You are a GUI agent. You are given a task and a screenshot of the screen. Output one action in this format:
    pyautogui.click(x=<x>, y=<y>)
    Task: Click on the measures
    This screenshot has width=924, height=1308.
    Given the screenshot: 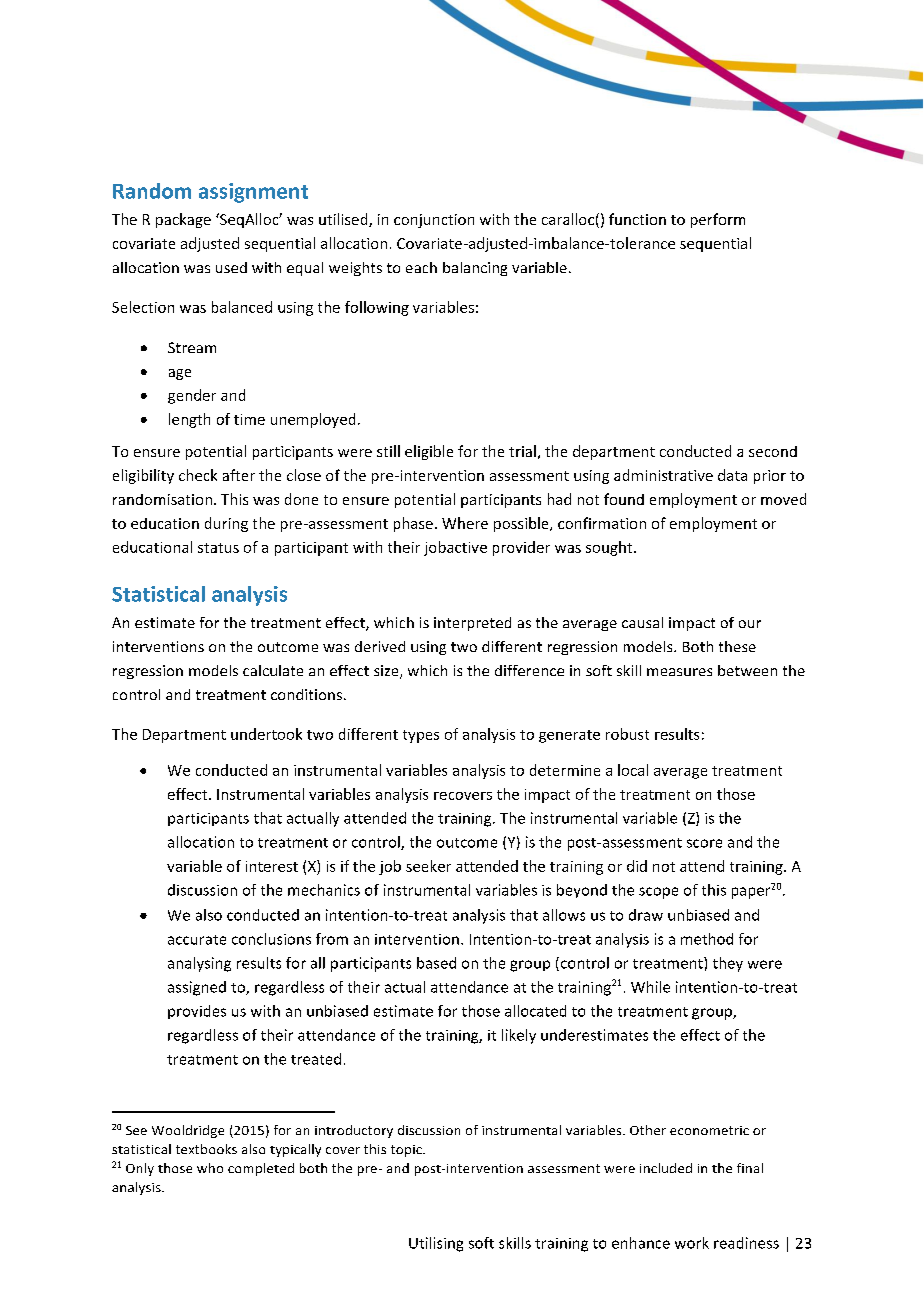 What is the action you would take?
    pyautogui.click(x=679, y=672)
